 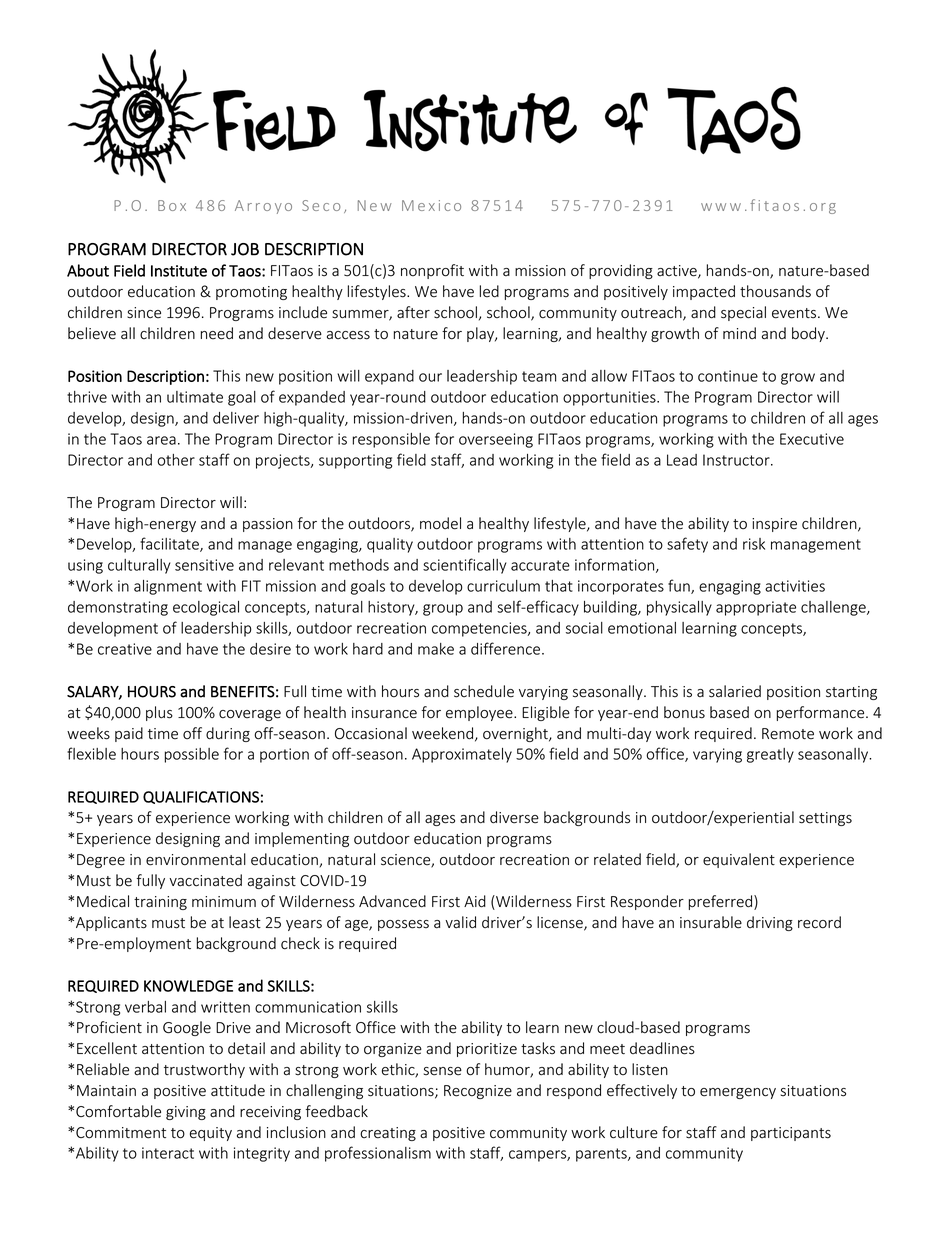 I want to click on participants, so click(x=791, y=1134).
